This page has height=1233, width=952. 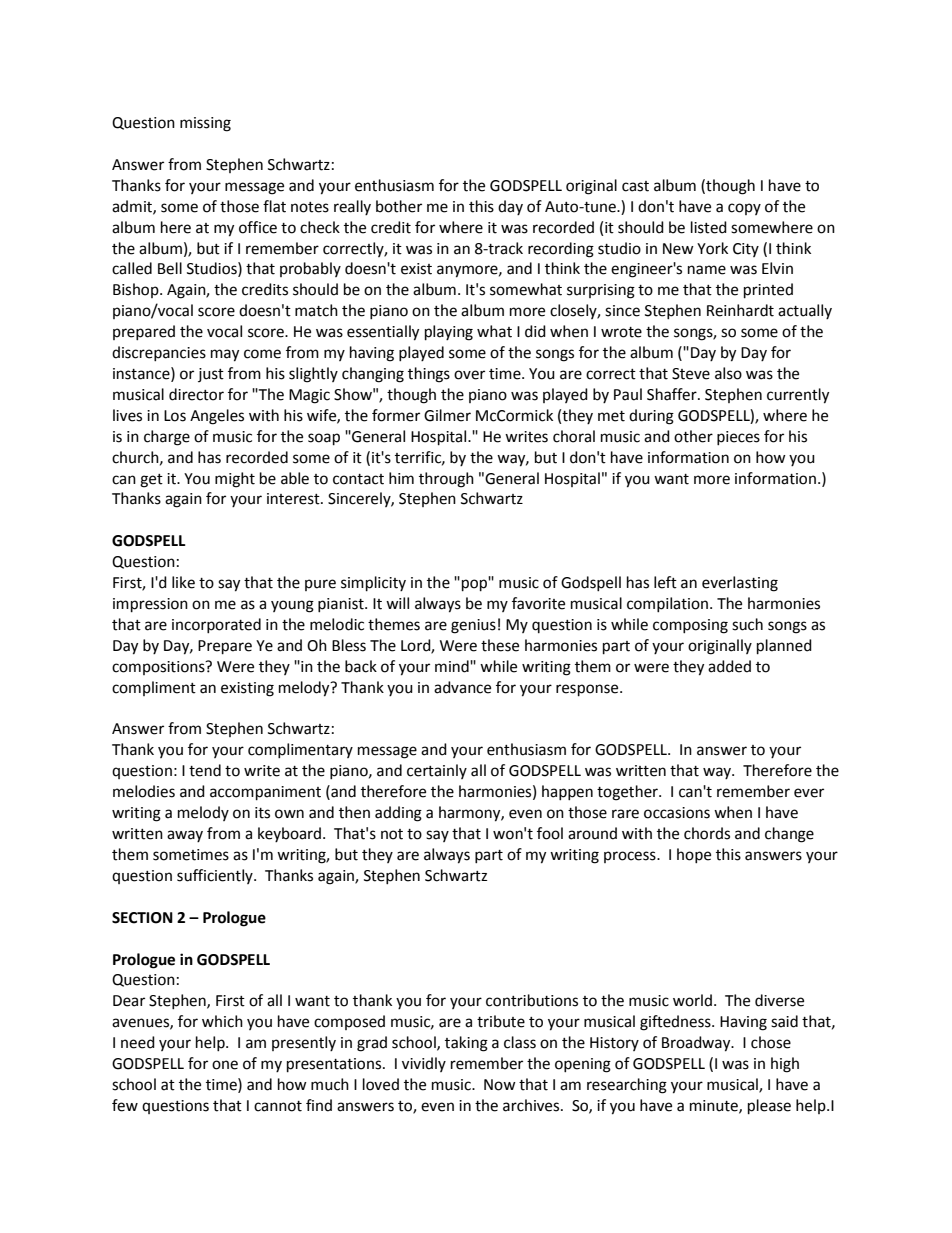 I want to click on such, so click(x=747, y=624).
